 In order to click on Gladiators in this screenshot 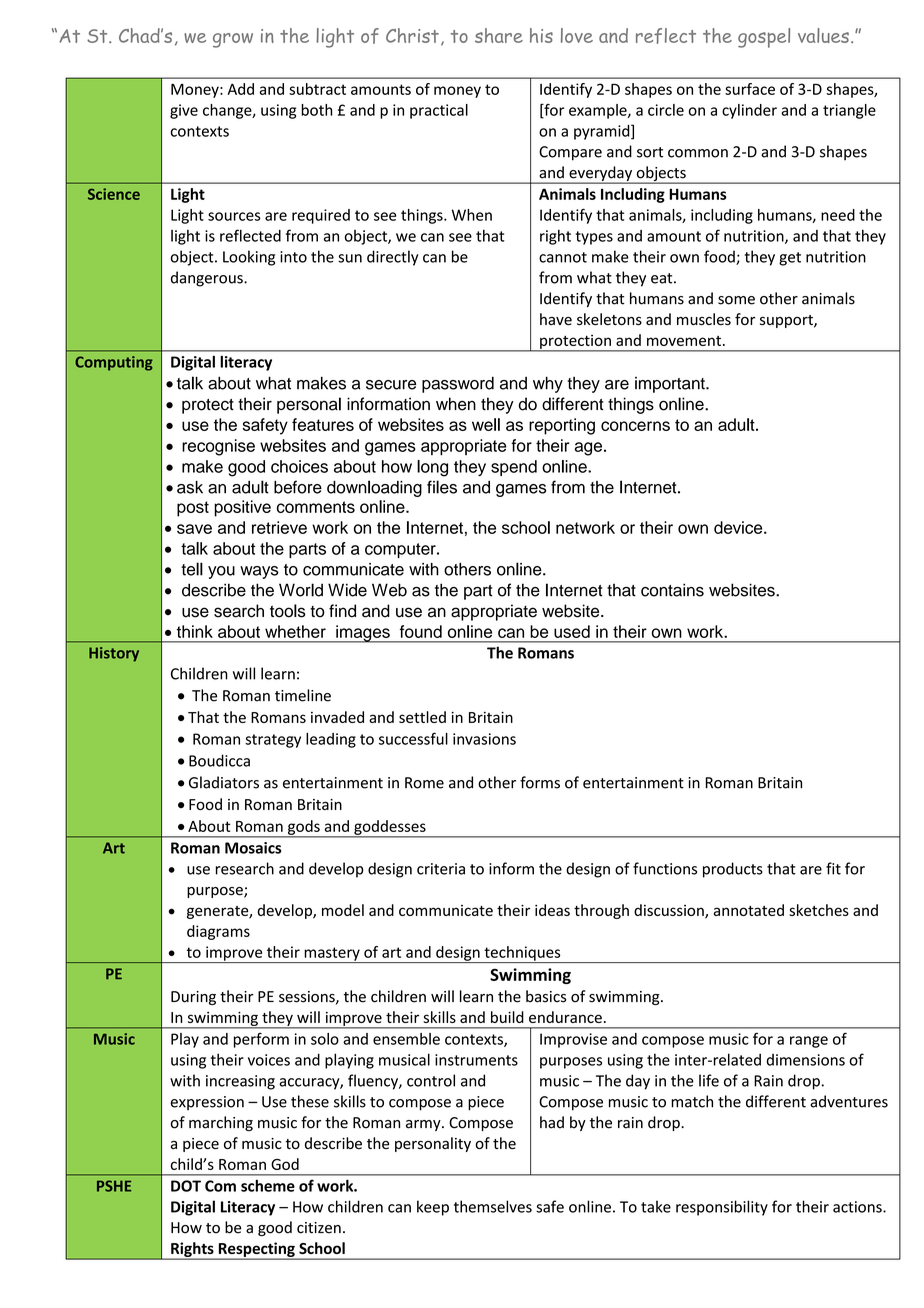, I will do `click(224, 782)`.
